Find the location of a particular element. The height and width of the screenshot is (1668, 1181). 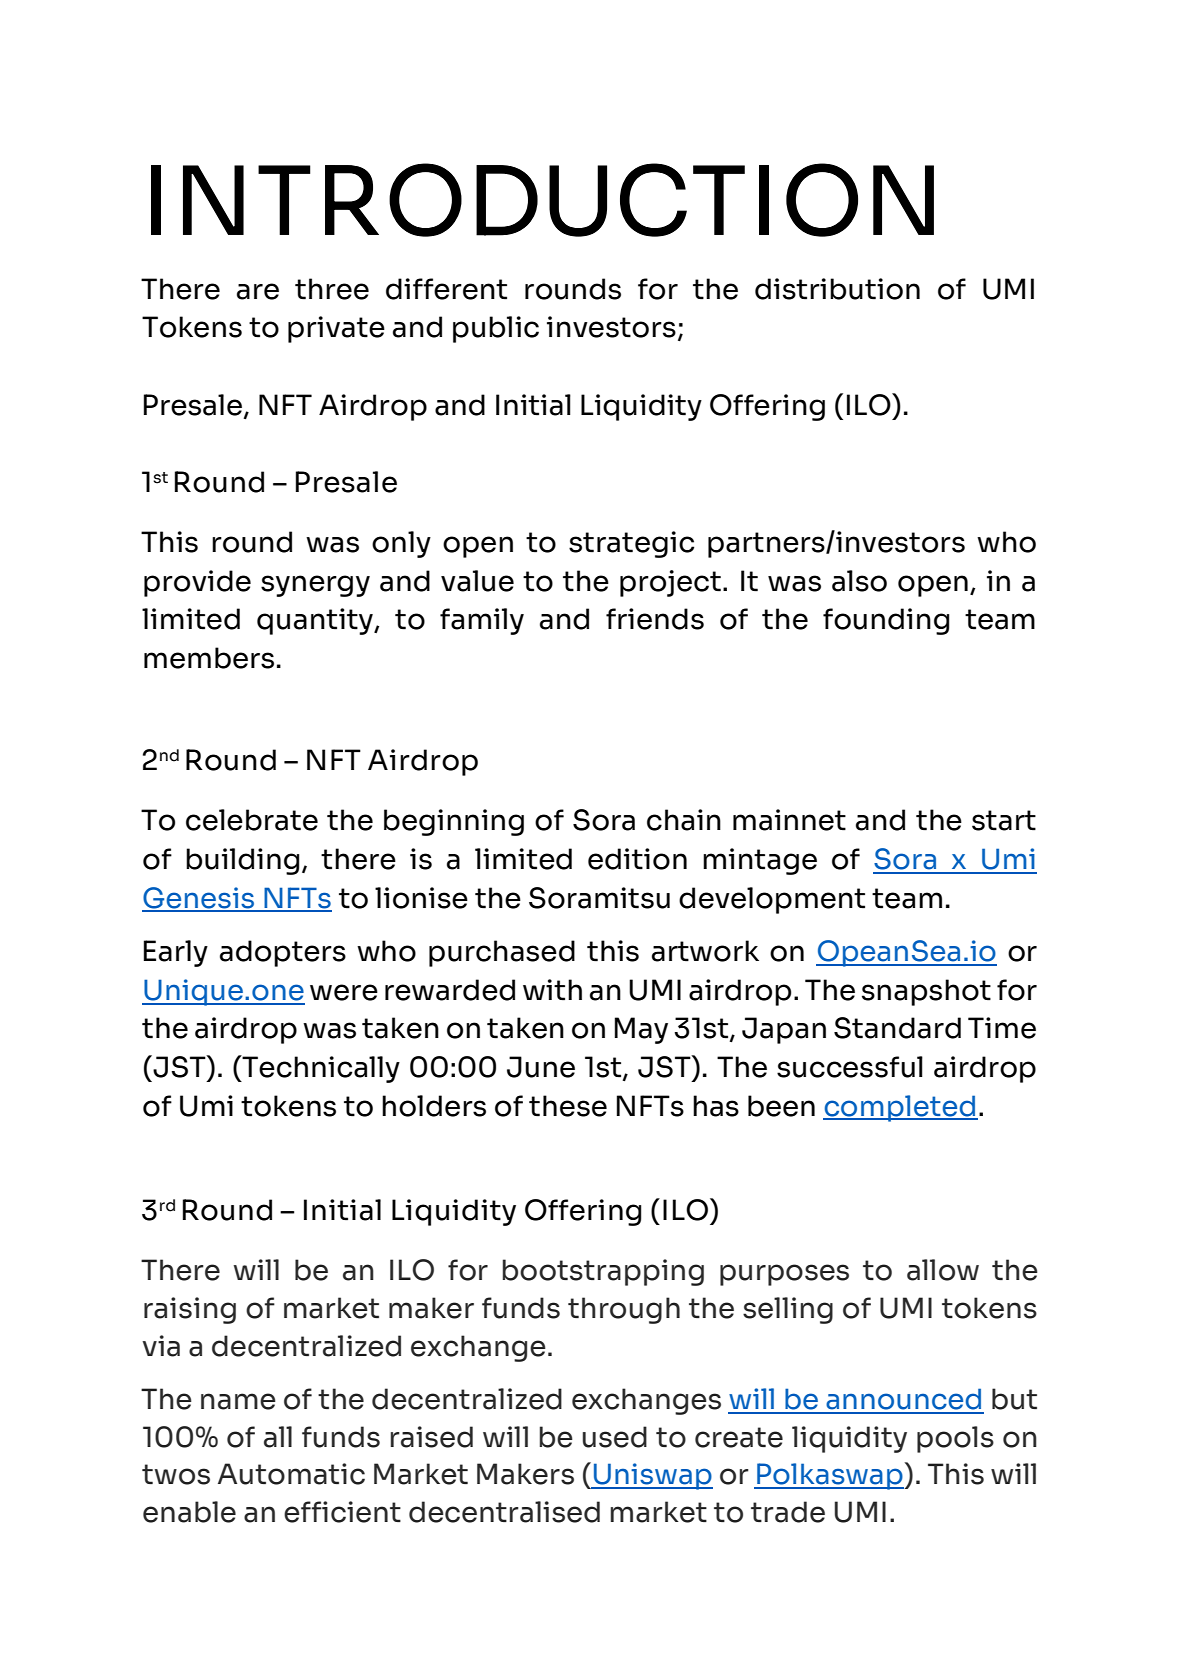

INTRODUCTION is located at coordinates (542, 200).
